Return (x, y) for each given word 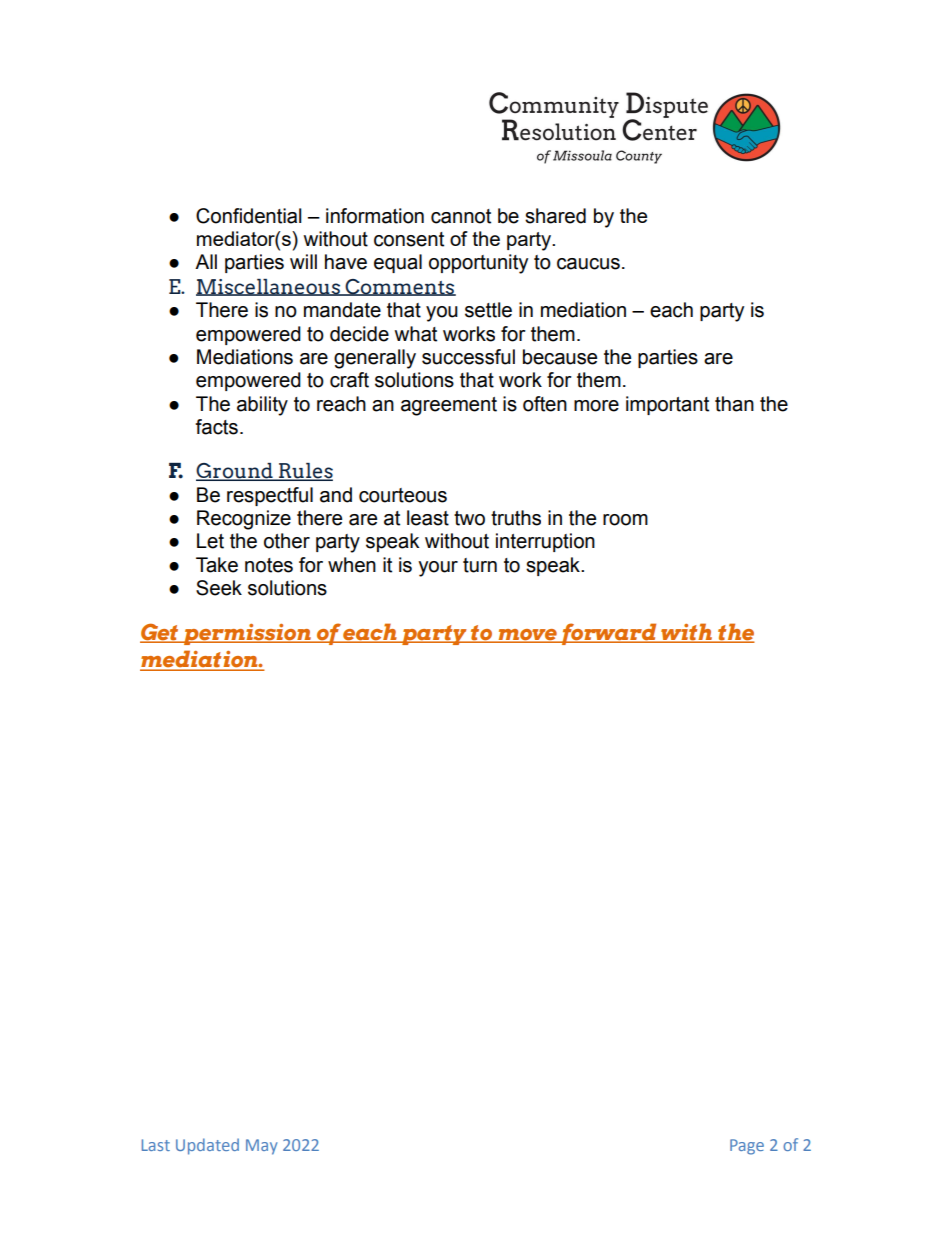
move (527, 636)
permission (247, 634)
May (262, 1147)
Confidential (249, 216)
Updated (207, 1146)
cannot (461, 216)
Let (210, 541)
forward (609, 634)
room (625, 520)
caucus (588, 264)
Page (747, 1147)
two (469, 518)
